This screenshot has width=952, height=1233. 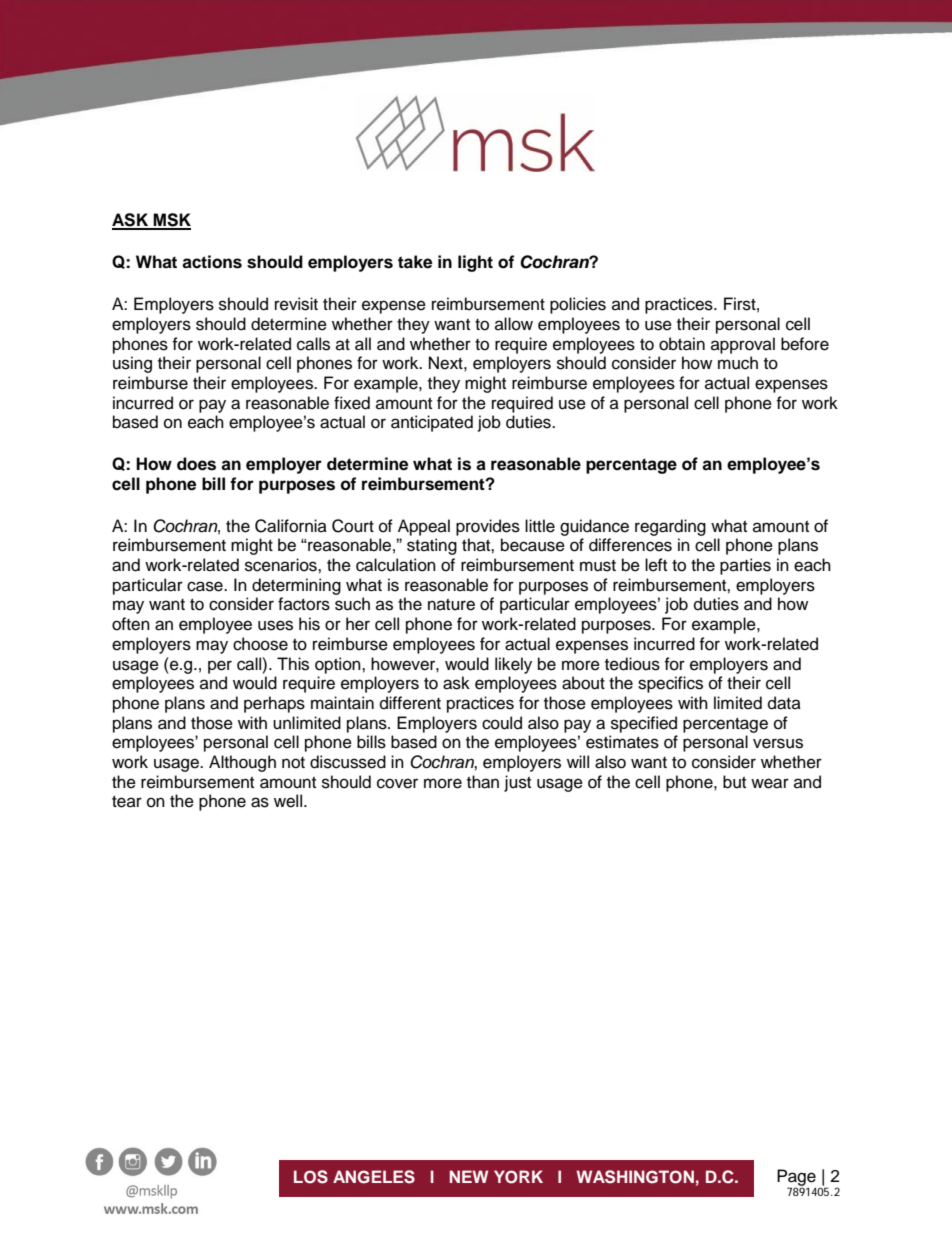 What do you see at coordinates (212, 262) in the screenshot?
I see `actions` at bounding box center [212, 262].
